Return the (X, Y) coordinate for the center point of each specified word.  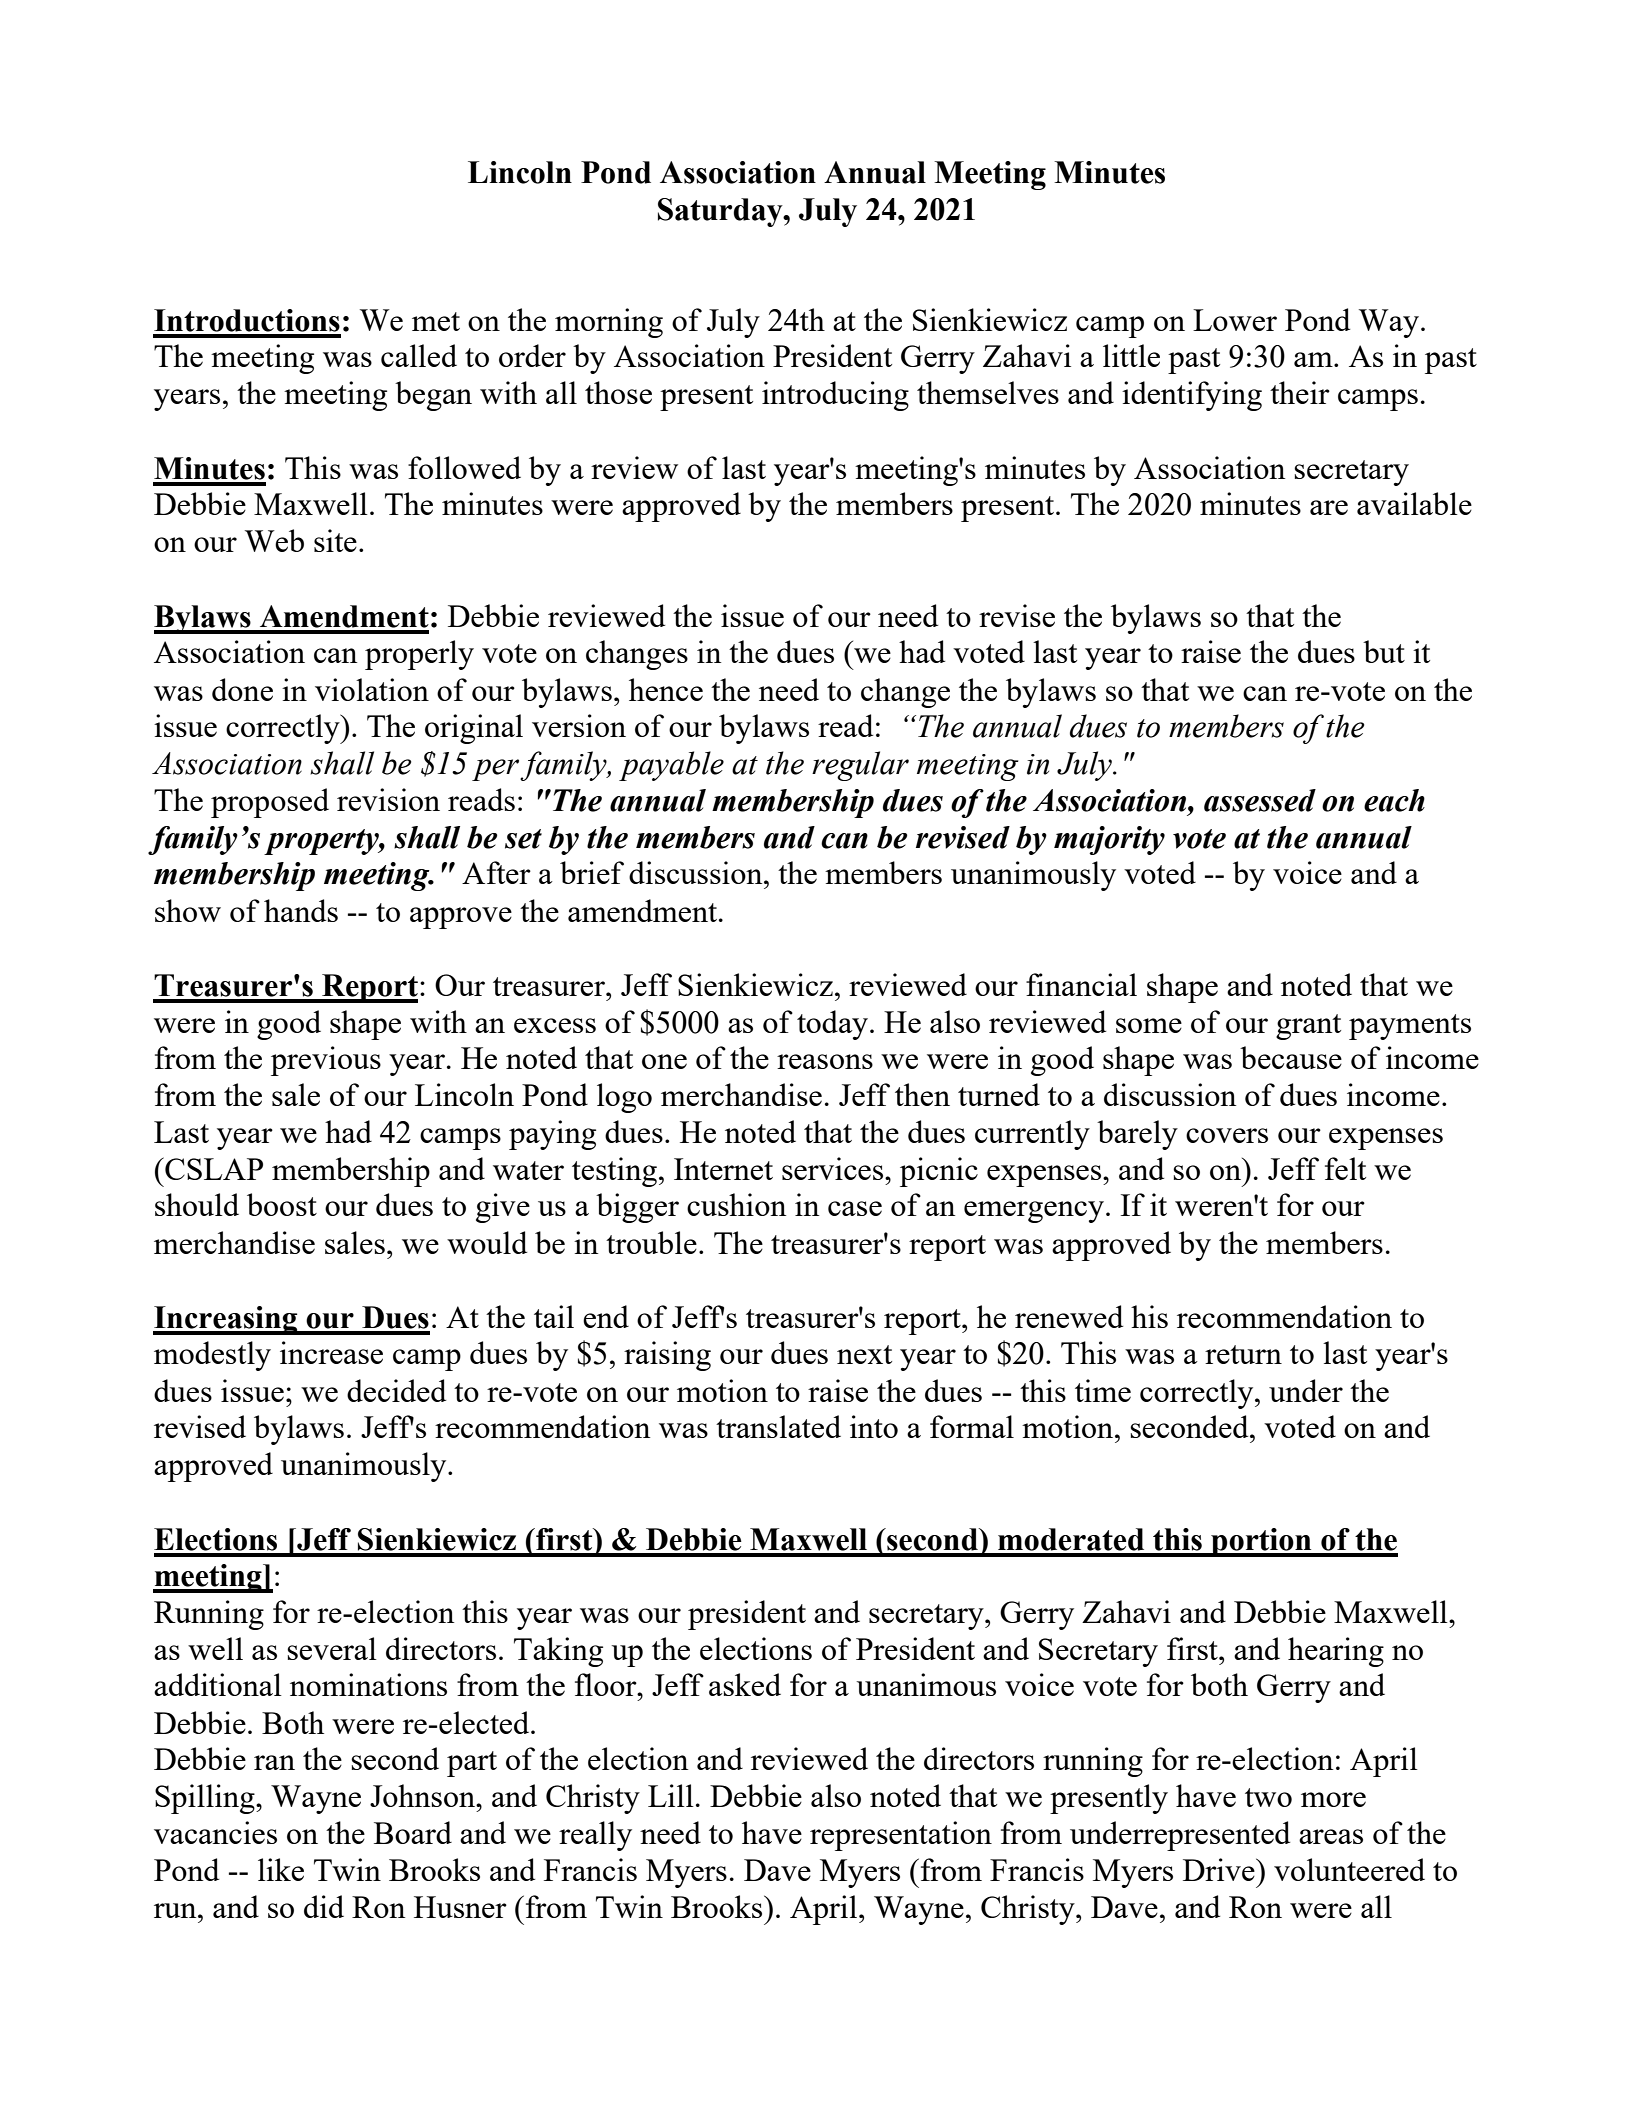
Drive (1220, 1869)
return (1243, 1354)
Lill (671, 1795)
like (281, 1869)
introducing (835, 396)
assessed (1260, 800)
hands (301, 910)
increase (331, 1352)
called (419, 355)
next (864, 1354)
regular (860, 766)
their (1300, 392)
